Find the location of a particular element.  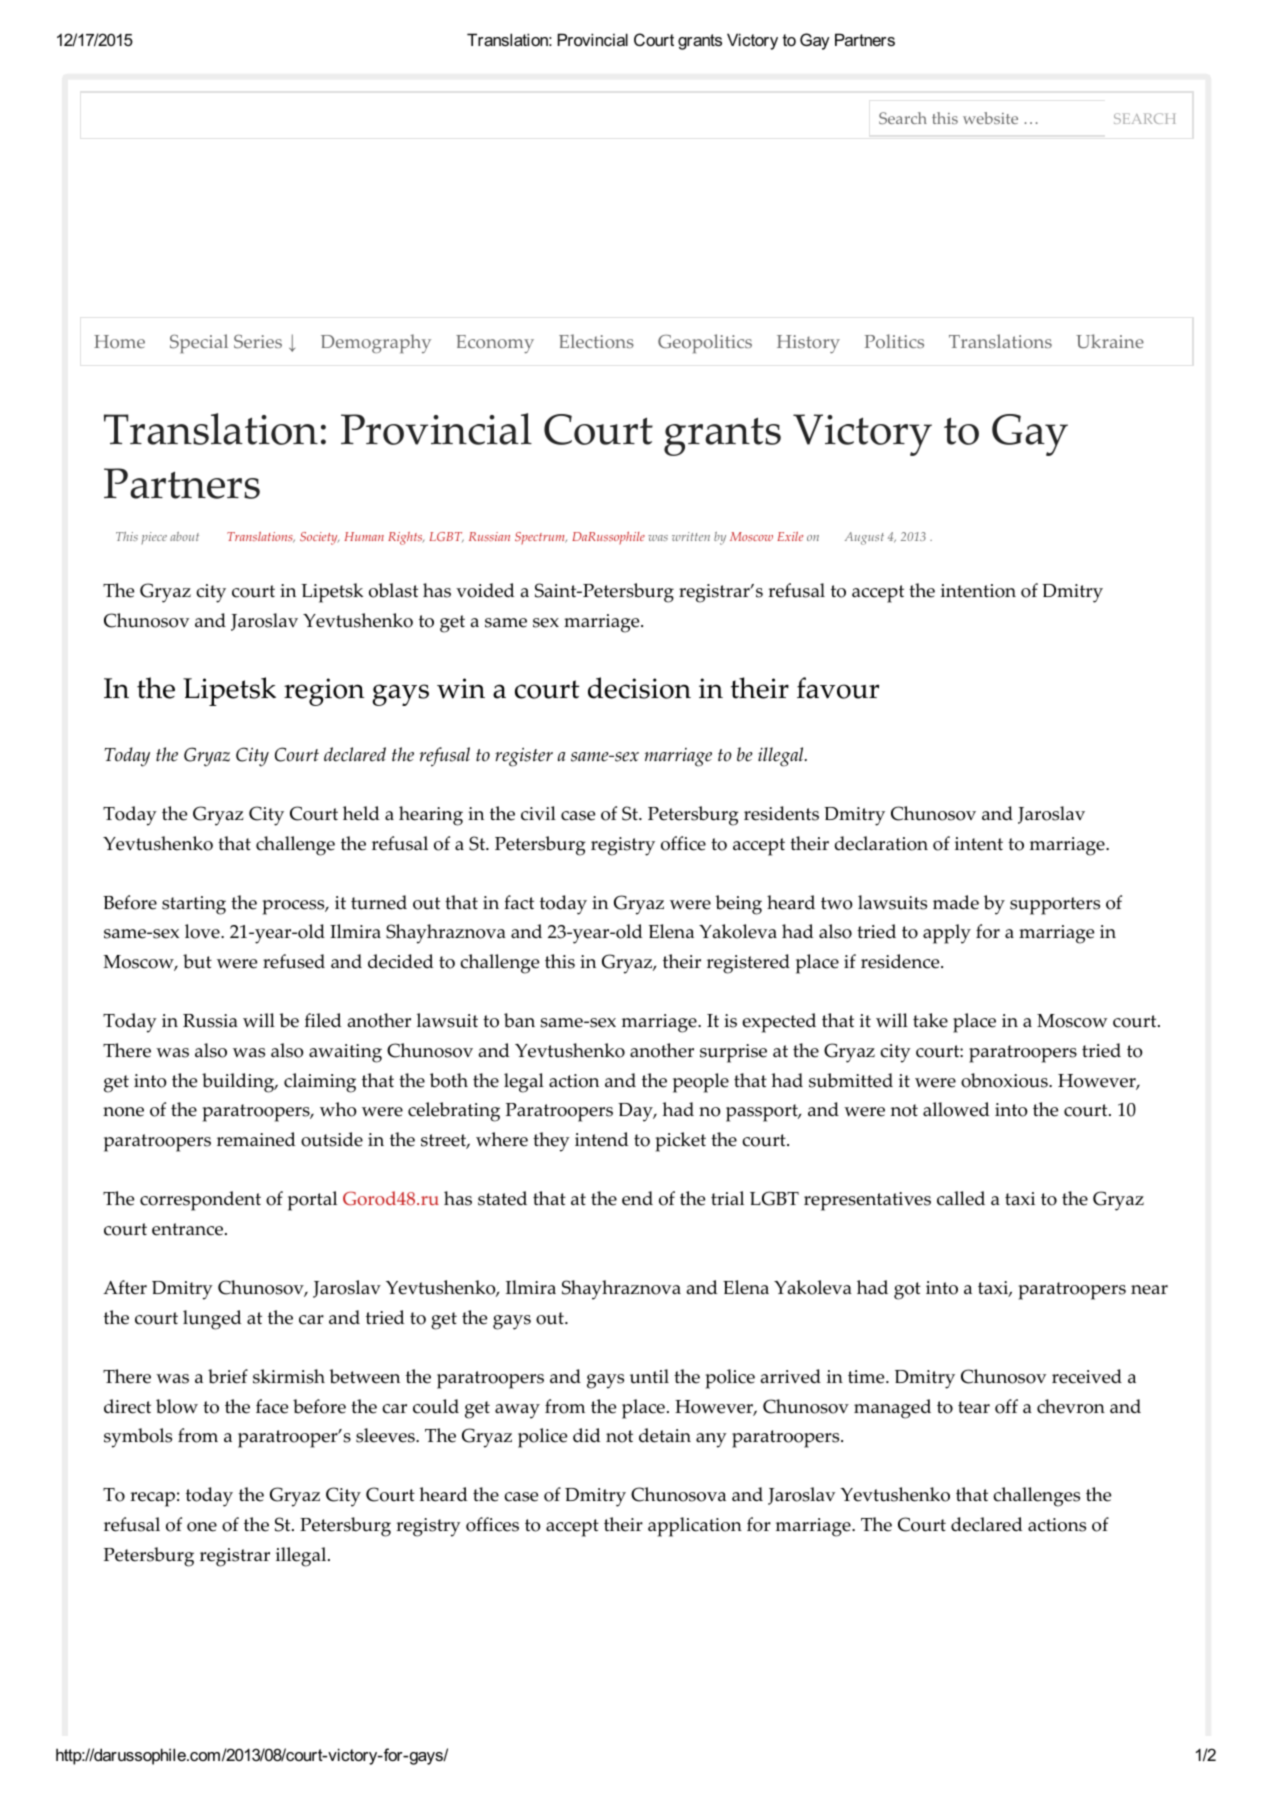

website is located at coordinates (990, 118).
